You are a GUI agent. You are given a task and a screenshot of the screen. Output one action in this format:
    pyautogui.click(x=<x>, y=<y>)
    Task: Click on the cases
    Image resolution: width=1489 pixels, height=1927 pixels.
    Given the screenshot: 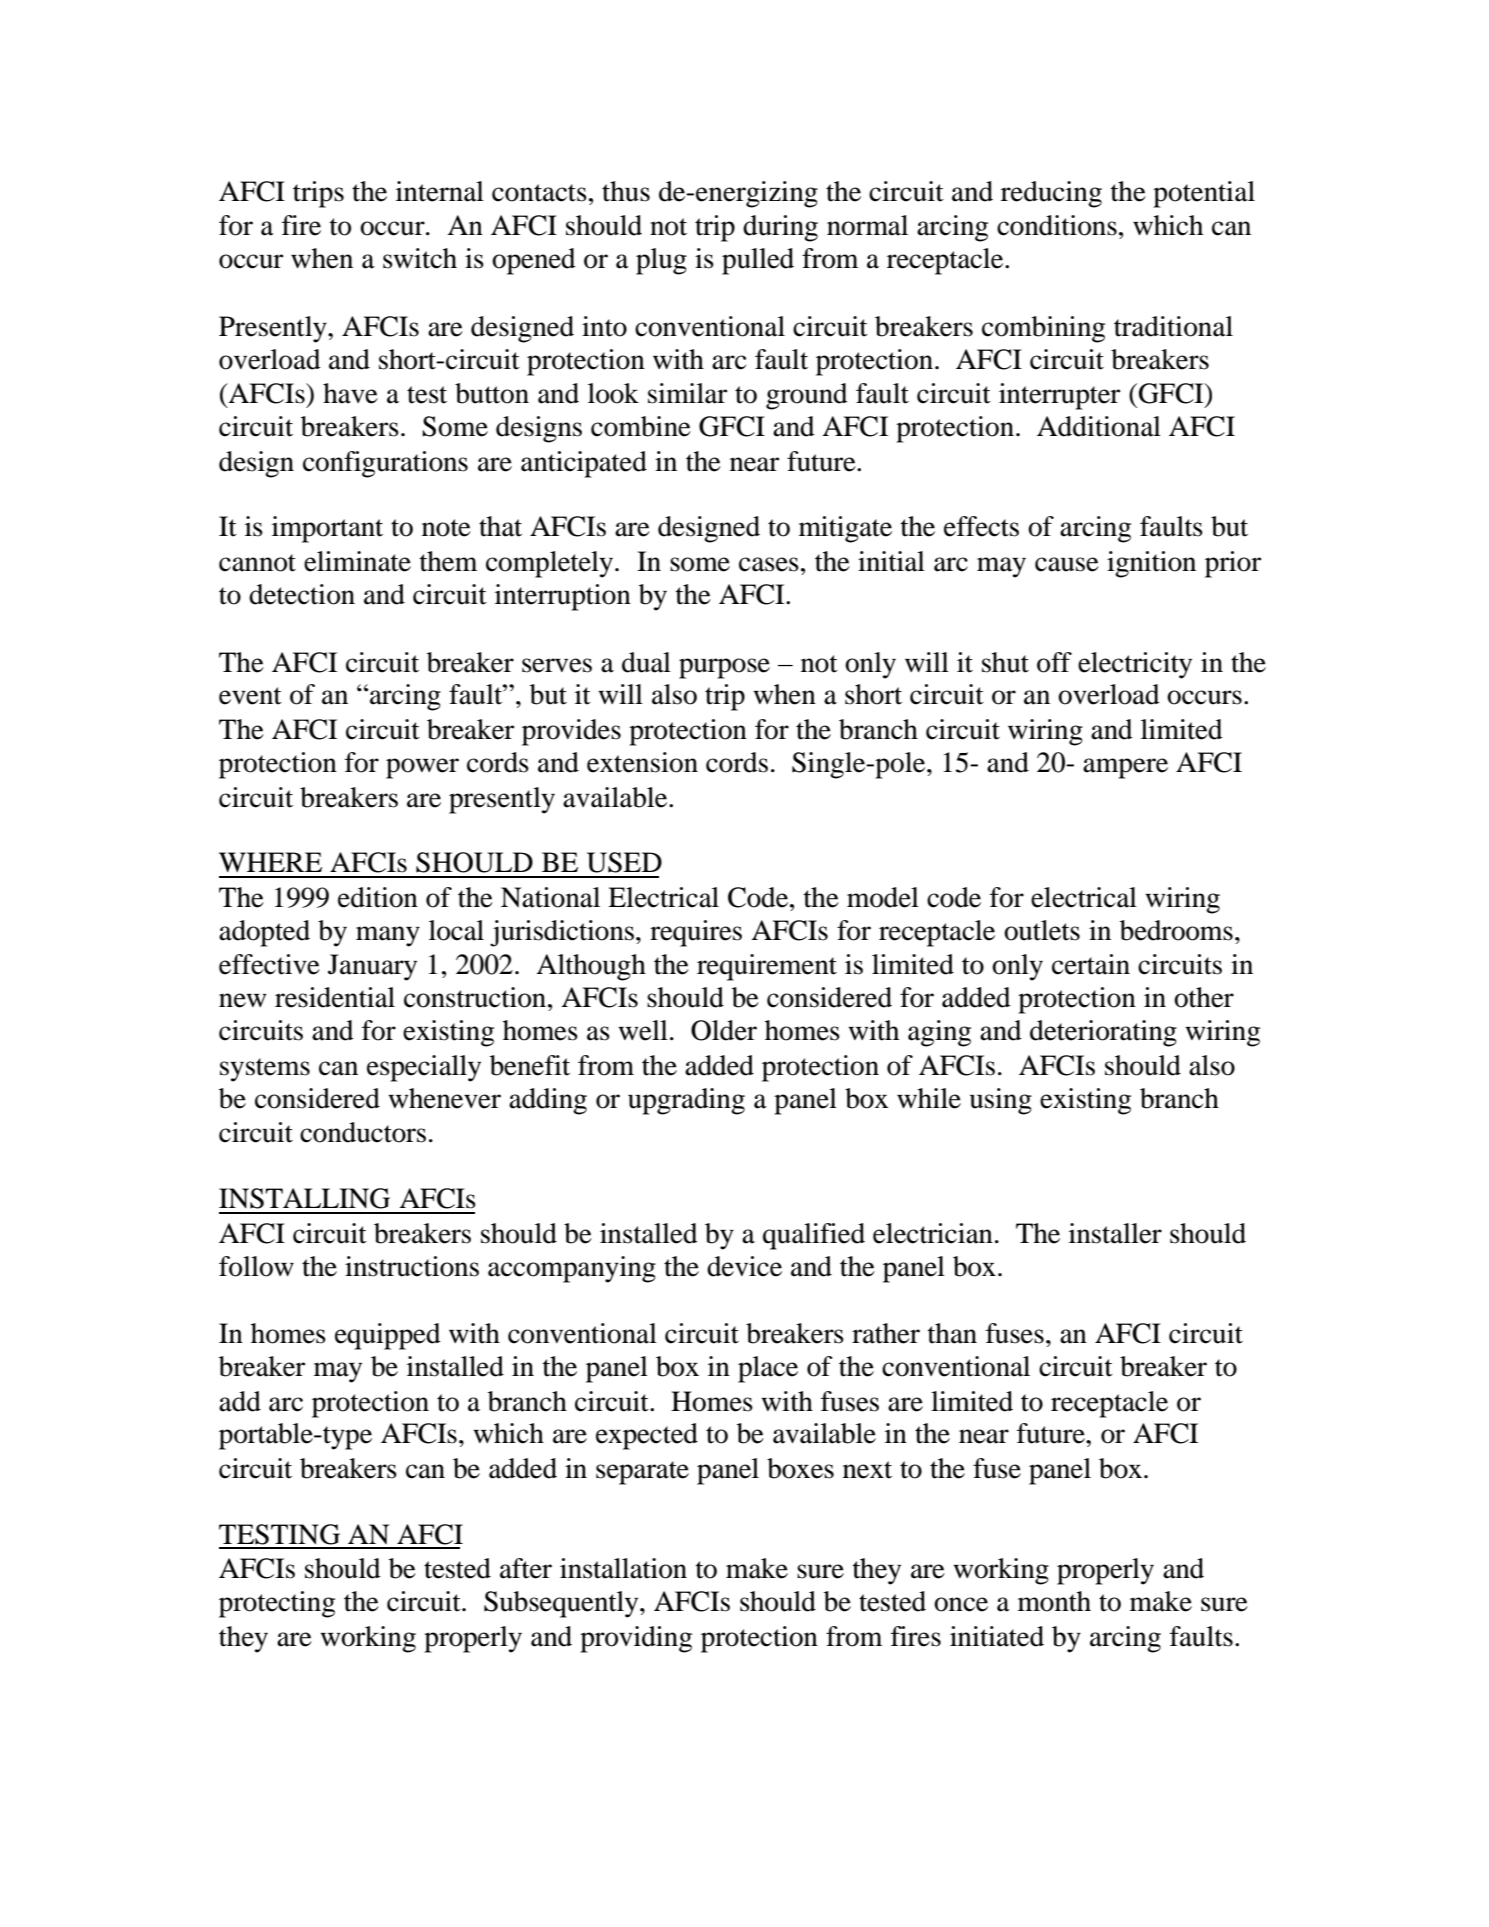 What is the action you would take?
    pyautogui.click(x=769, y=564)
